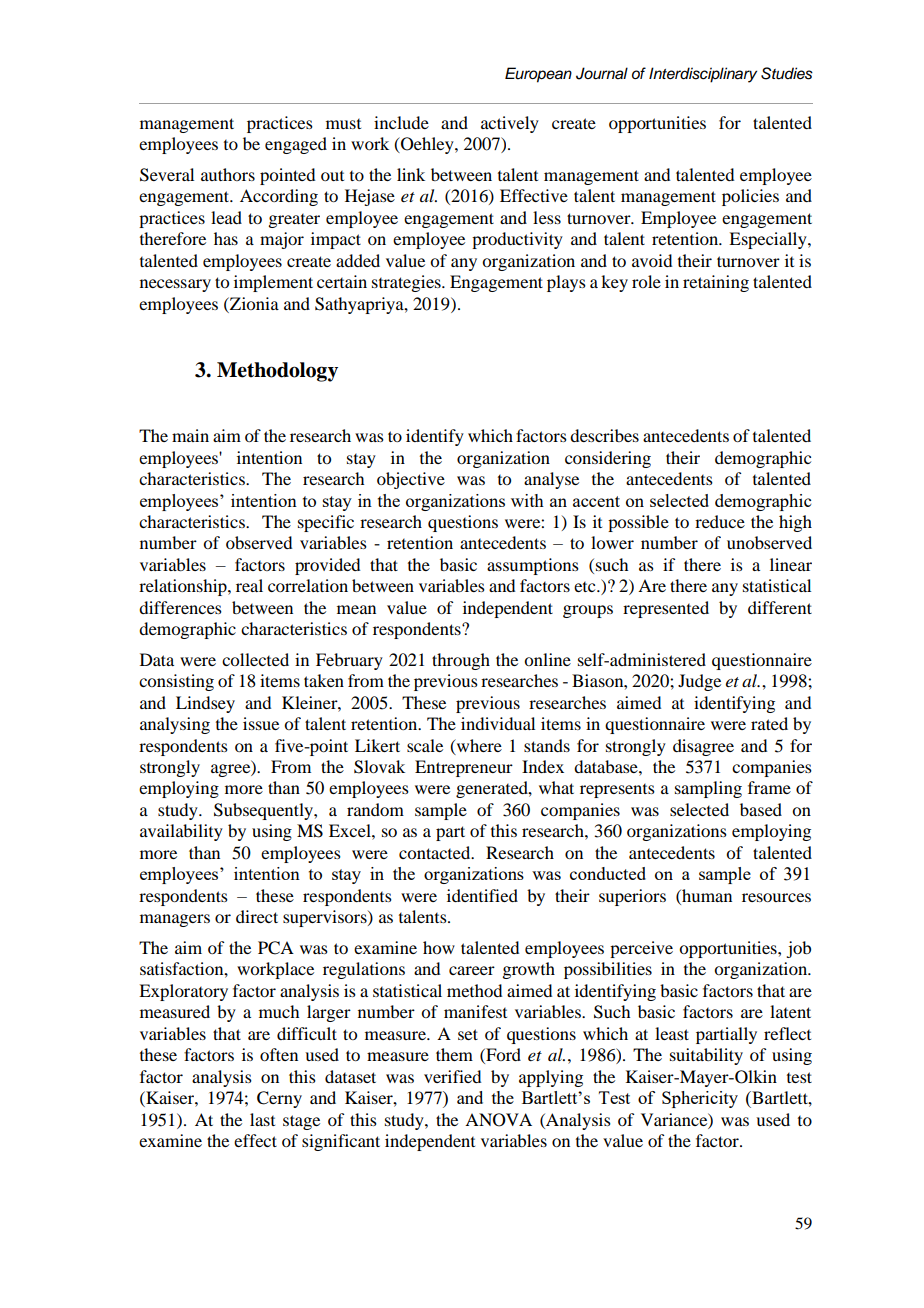 This image has width=924, height=1308. I want to click on Interdisciplinary, so click(703, 75).
